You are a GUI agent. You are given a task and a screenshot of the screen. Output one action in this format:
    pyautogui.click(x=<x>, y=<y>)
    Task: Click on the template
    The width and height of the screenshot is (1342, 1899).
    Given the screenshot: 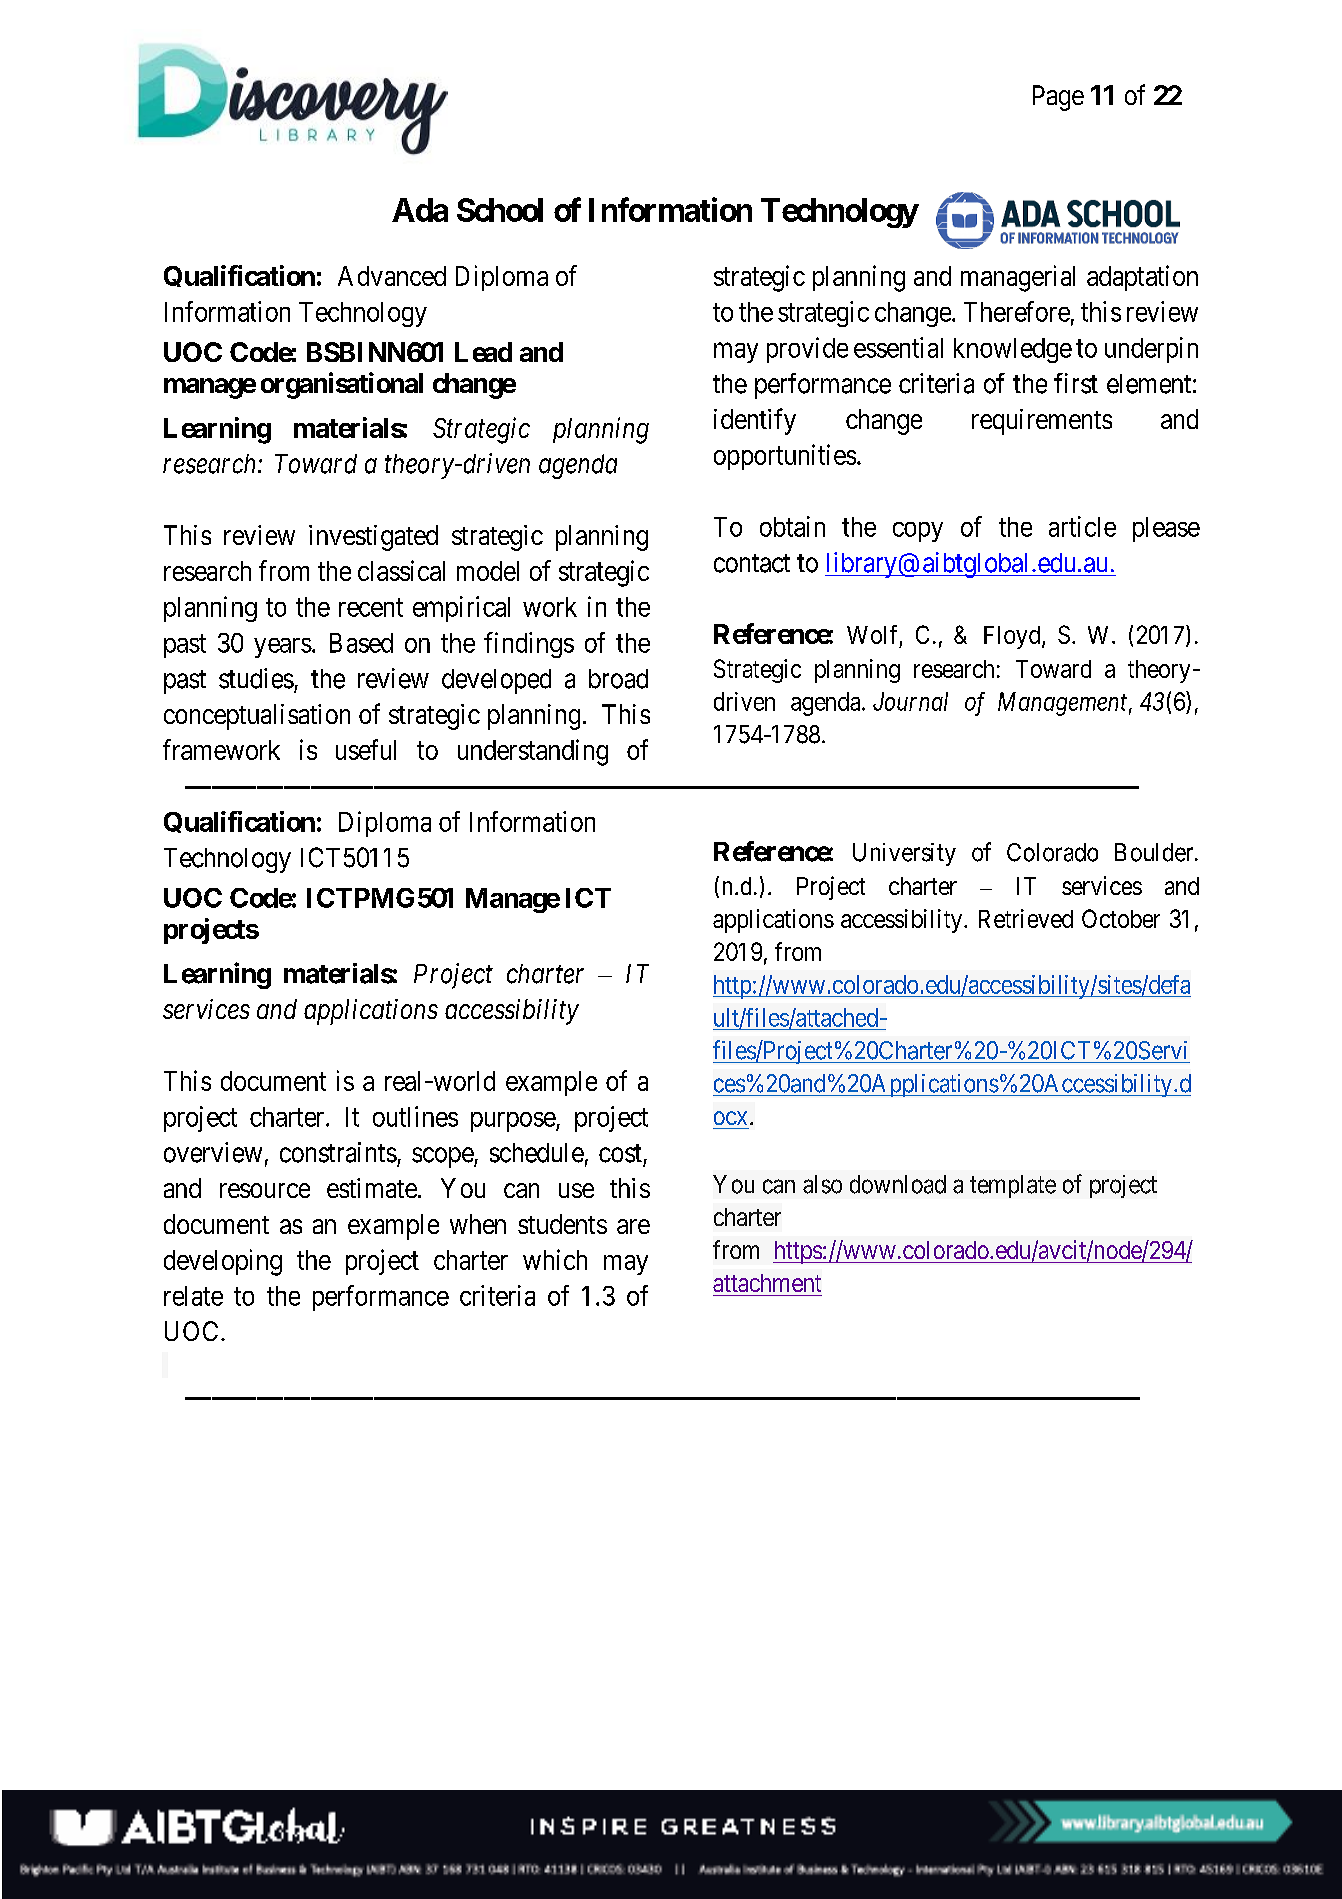 What is the action you would take?
    pyautogui.click(x=1013, y=1186)
